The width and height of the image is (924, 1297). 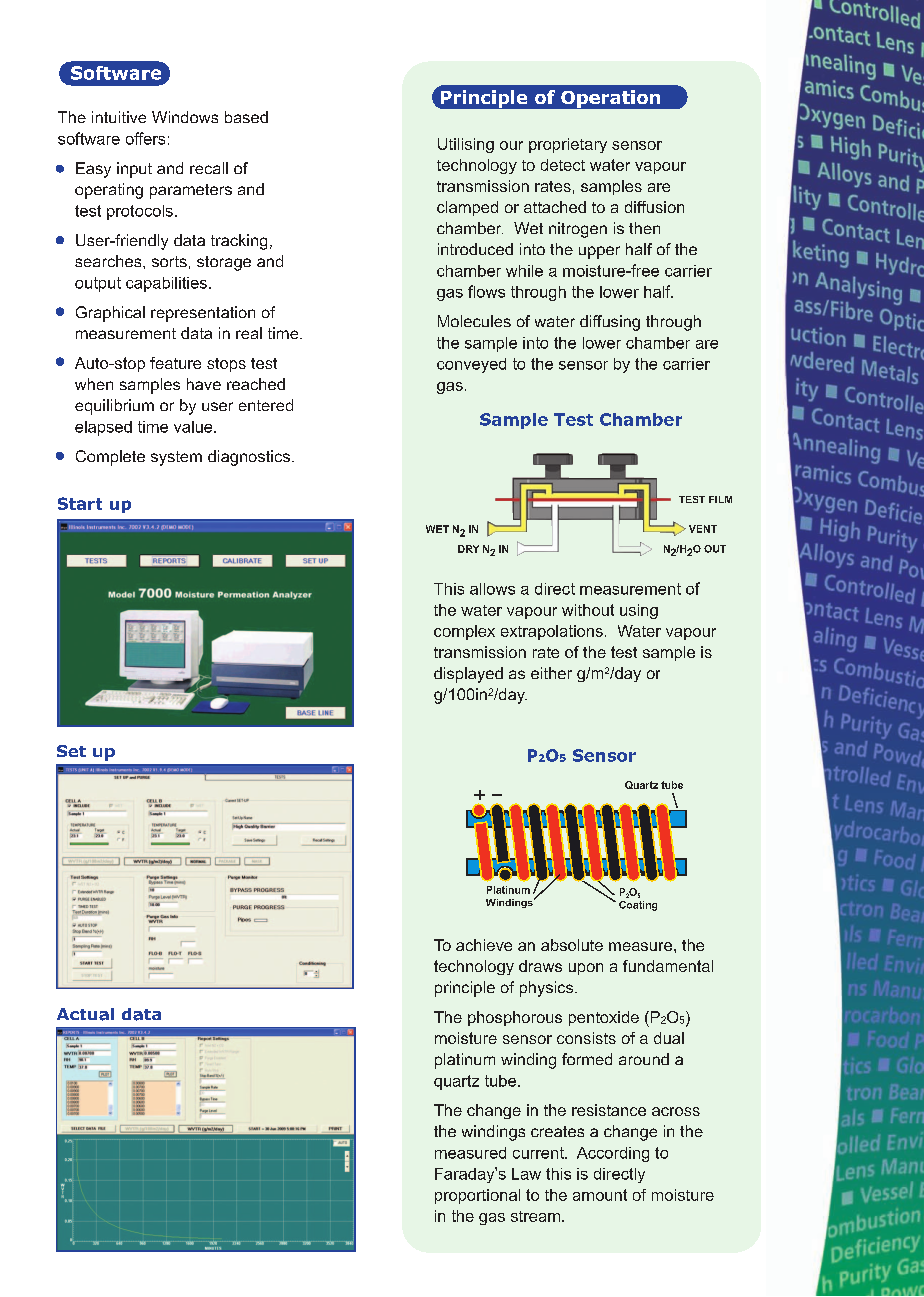 What do you see at coordinates (85, 1014) in the image?
I see `Actual` at bounding box center [85, 1014].
